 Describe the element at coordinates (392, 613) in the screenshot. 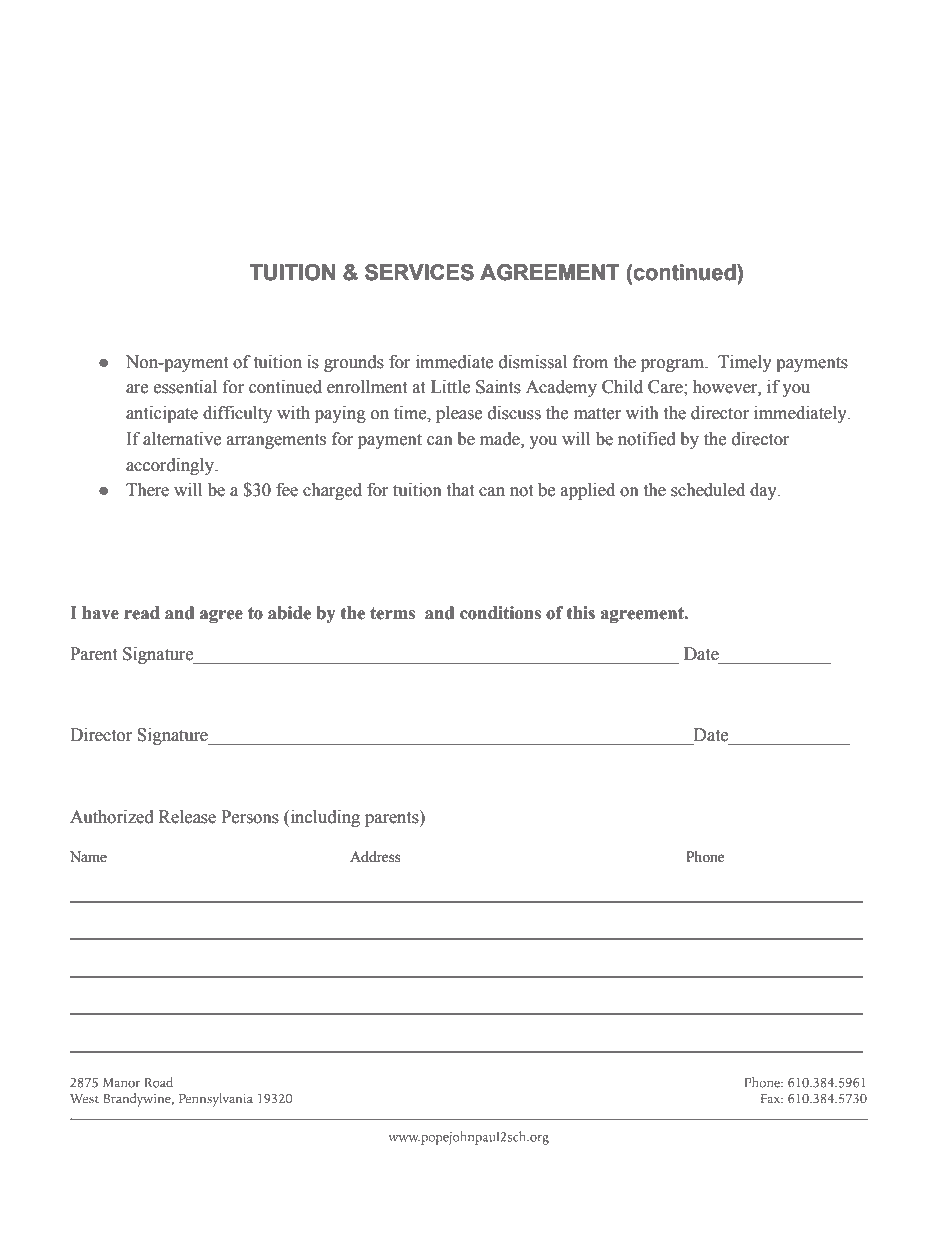

I see `terms` at that location.
